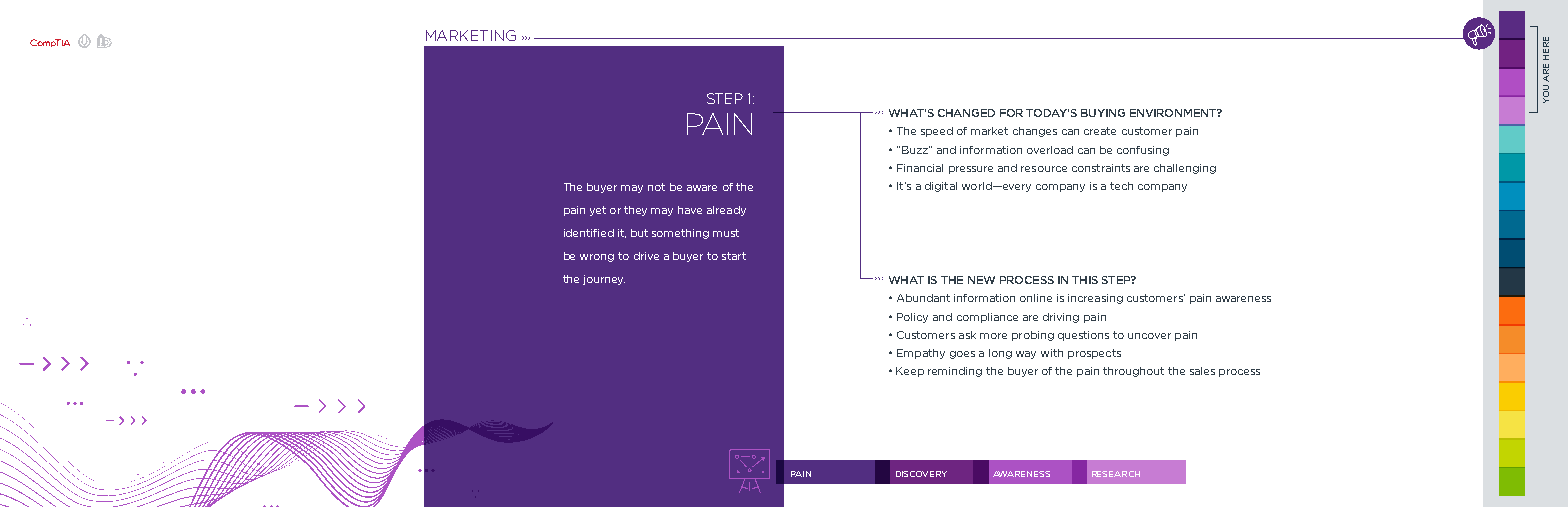 Image resolution: width=1568 pixels, height=507 pixels. I want to click on prospects, so click(1094, 354).
